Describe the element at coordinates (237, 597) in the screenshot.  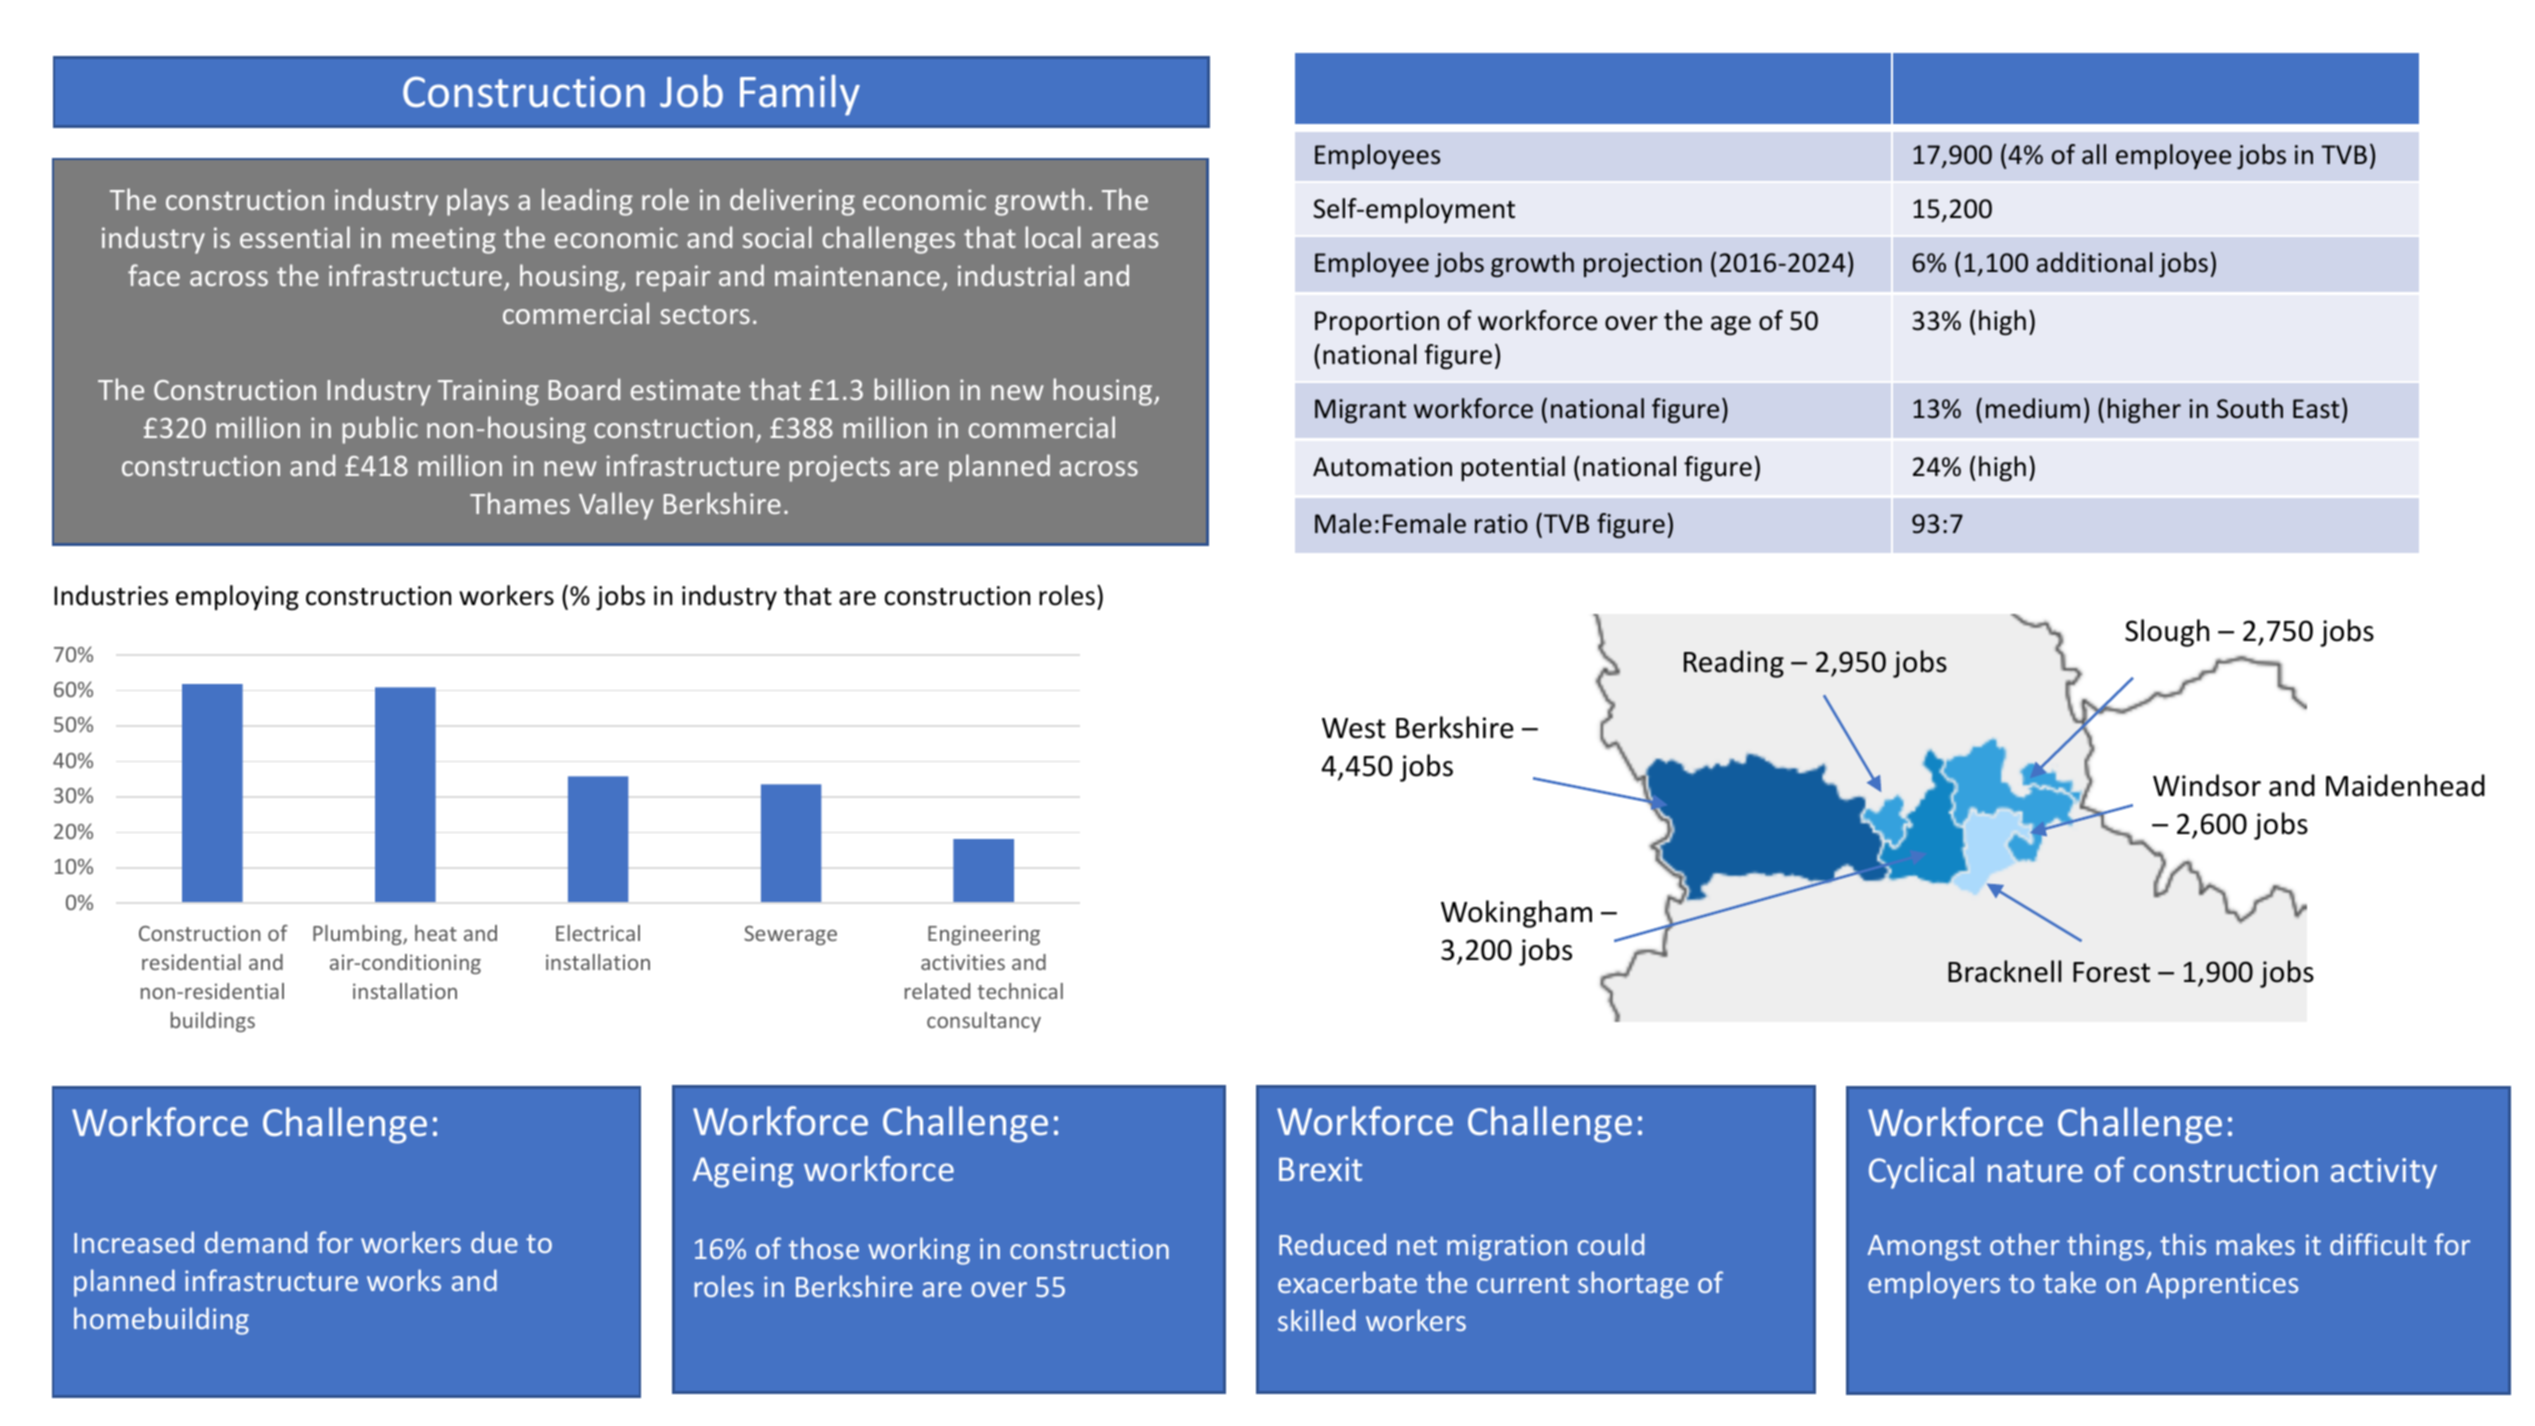
I see `employing` at that location.
